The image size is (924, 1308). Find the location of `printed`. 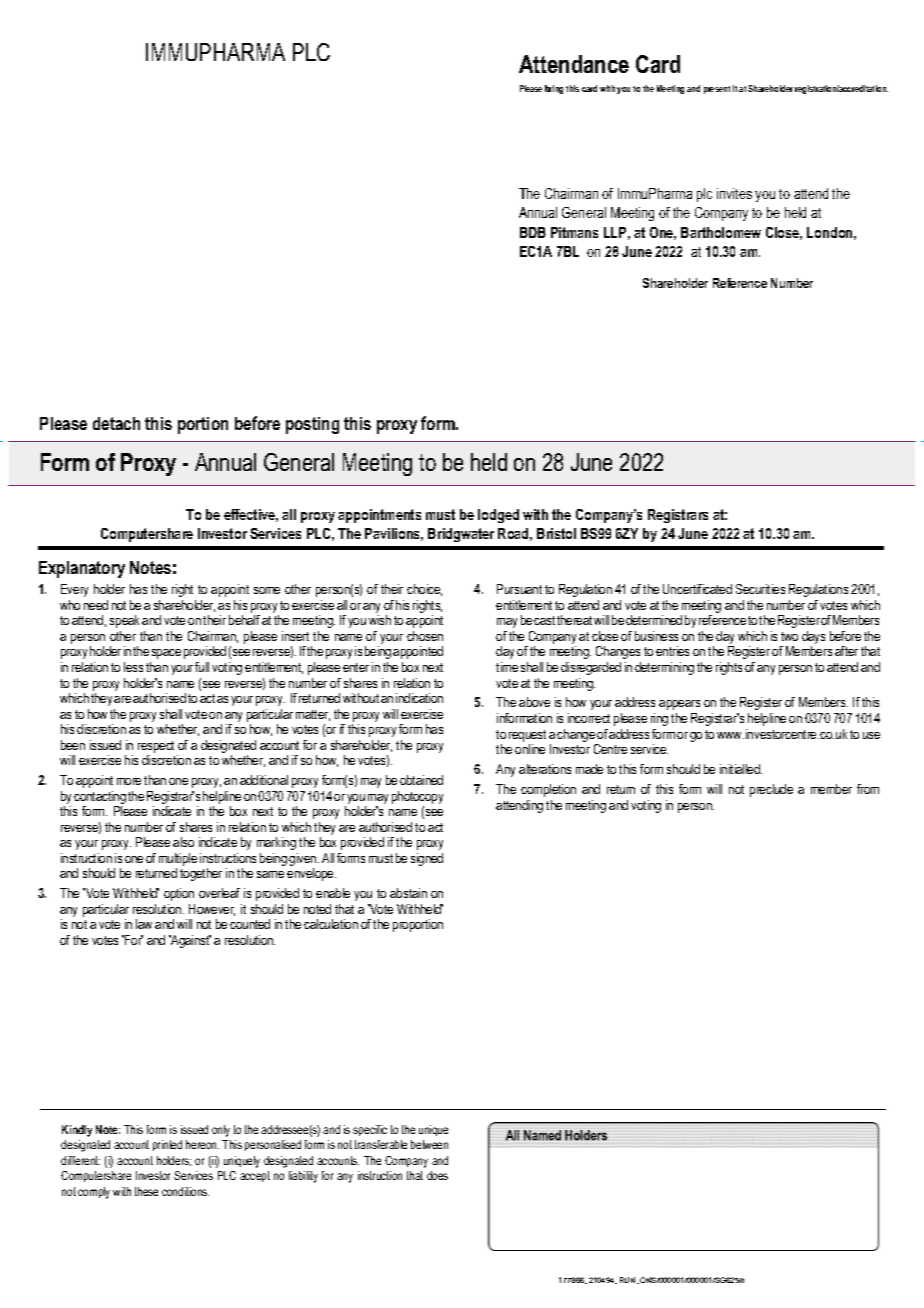

printed is located at coordinates (167, 1145).
